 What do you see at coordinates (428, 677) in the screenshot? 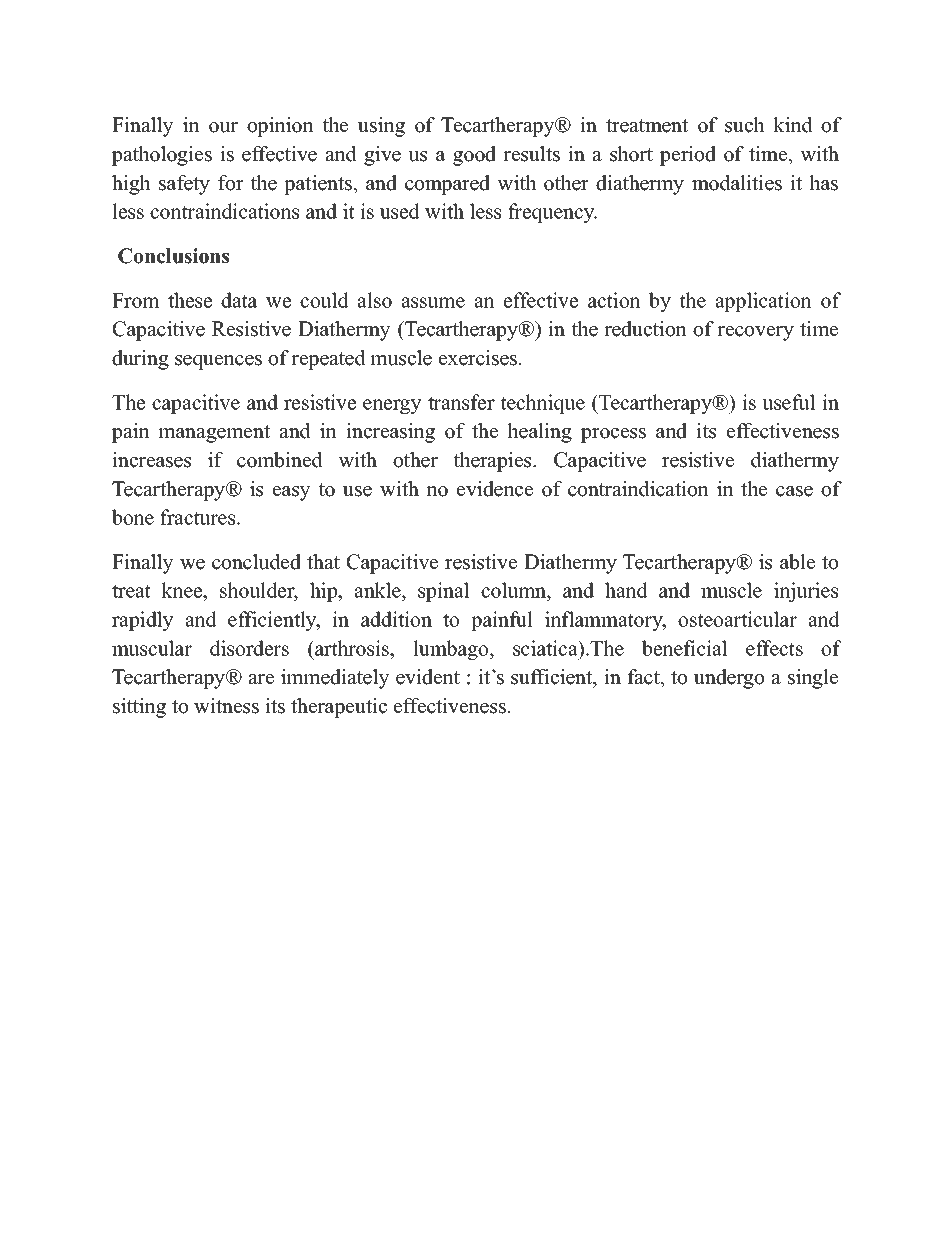
I see `evident` at bounding box center [428, 677].
